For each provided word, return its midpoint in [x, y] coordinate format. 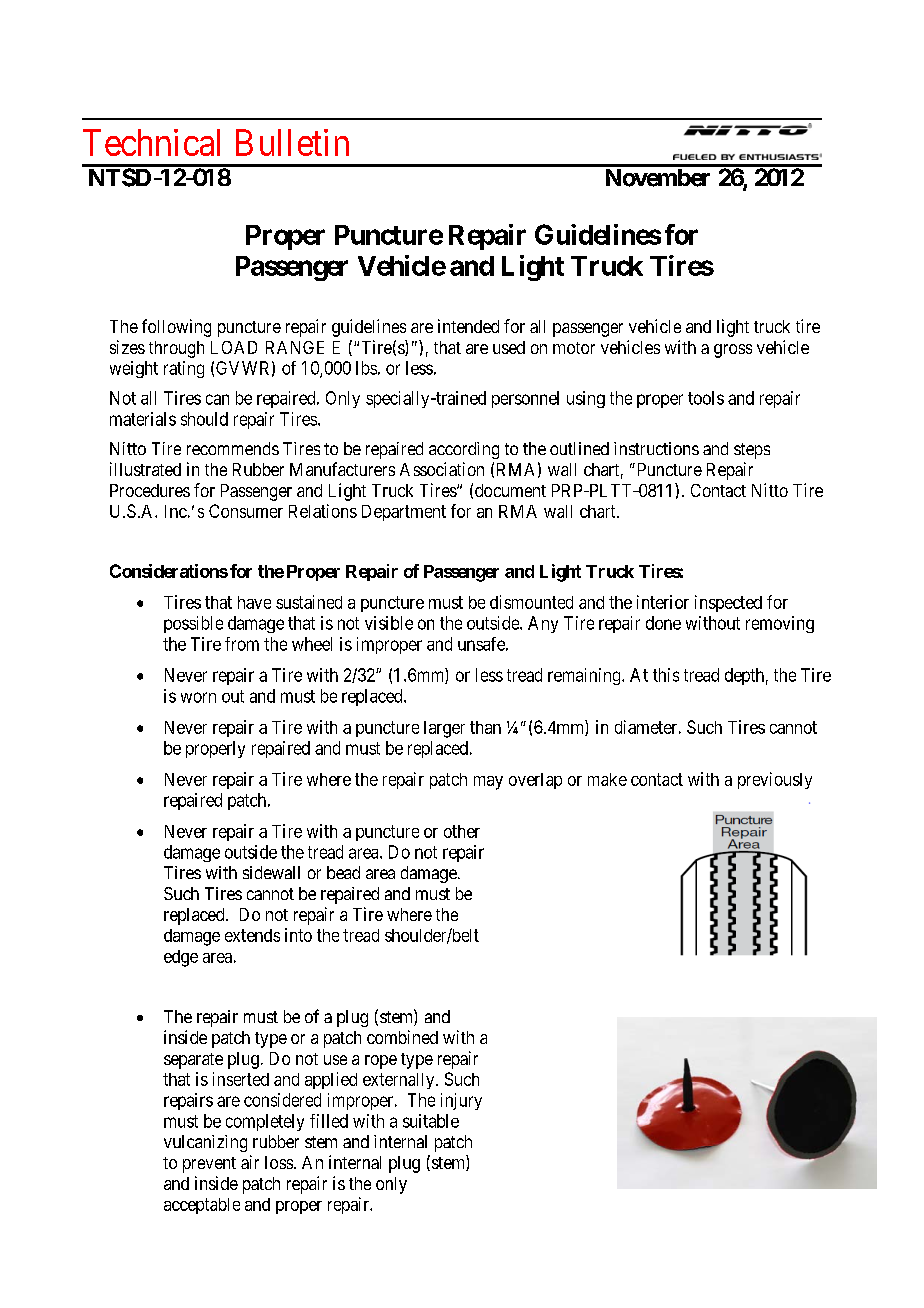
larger [444, 729]
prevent [209, 1165]
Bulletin [292, 142]
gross [733, 351]
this [666, 675]
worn [198, 697]
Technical [151, 142]
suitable [431, 1121]
